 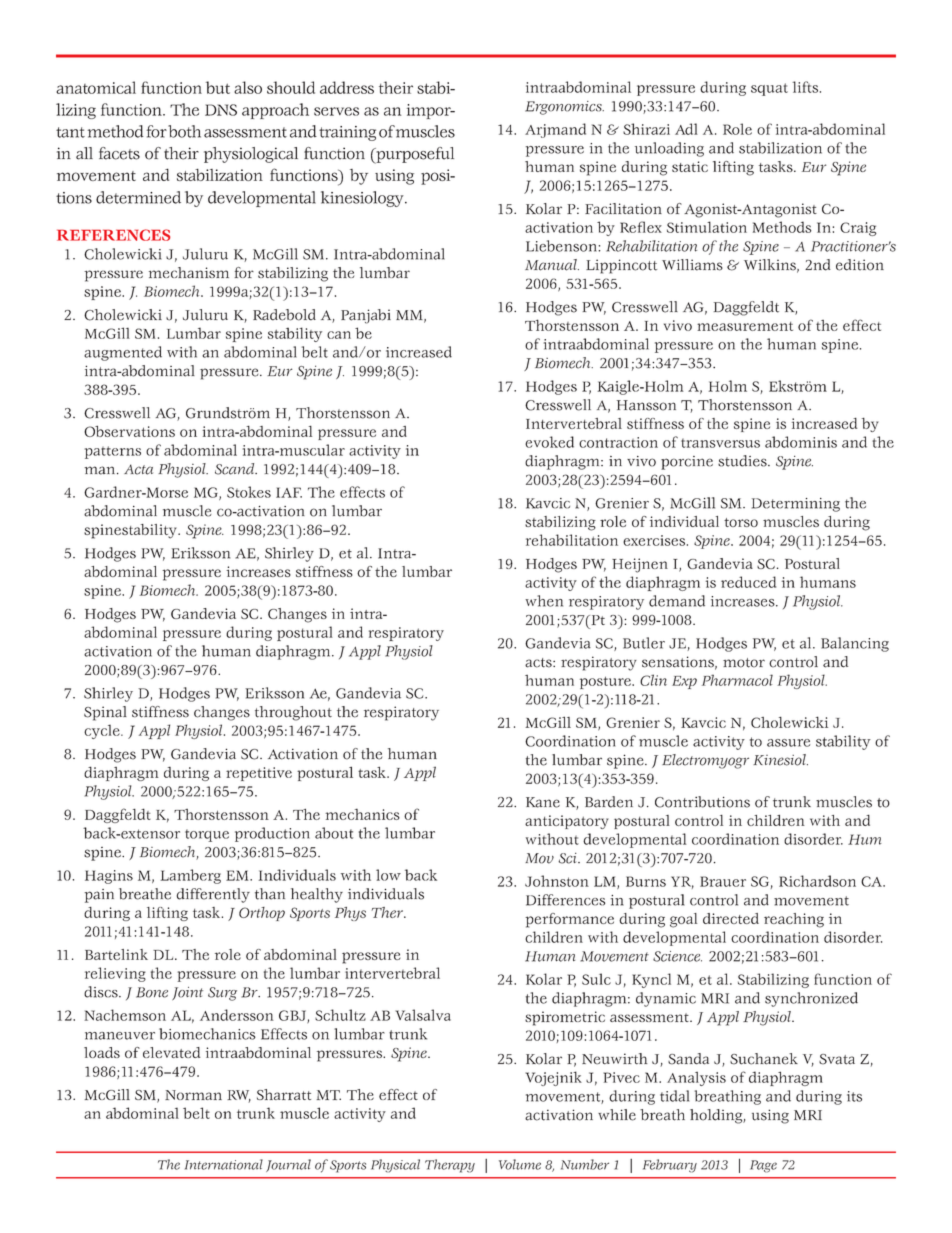 What do you see at coordinates (193, 1095) in the screenshot?
I see `Norman` at bounding box center [193, 1095].
